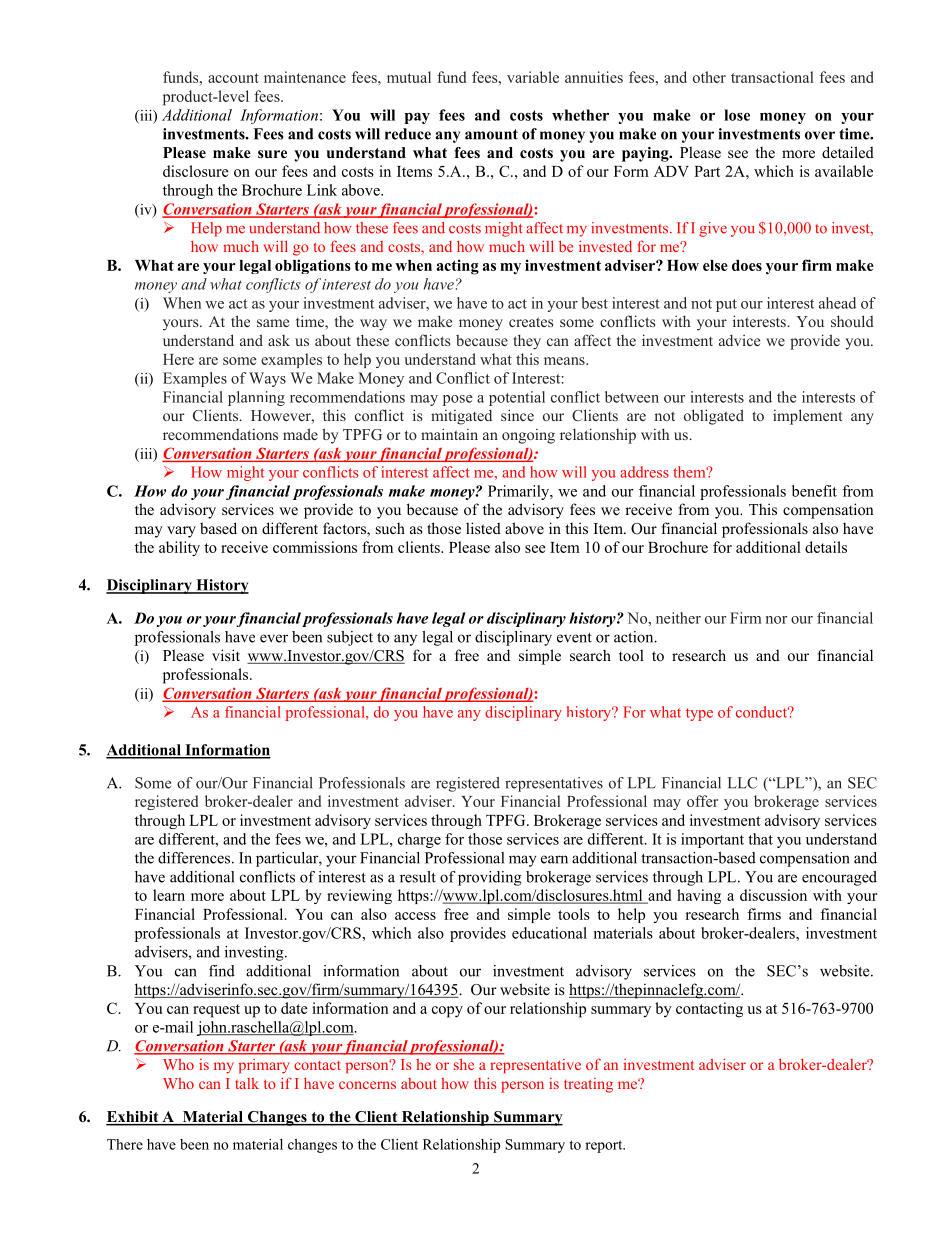 The width and height of the screenshot is (952, 1233). What do you see at coordinates (233, 78) in the screenshot?
I see `account` at bounding box center [233, 78].
